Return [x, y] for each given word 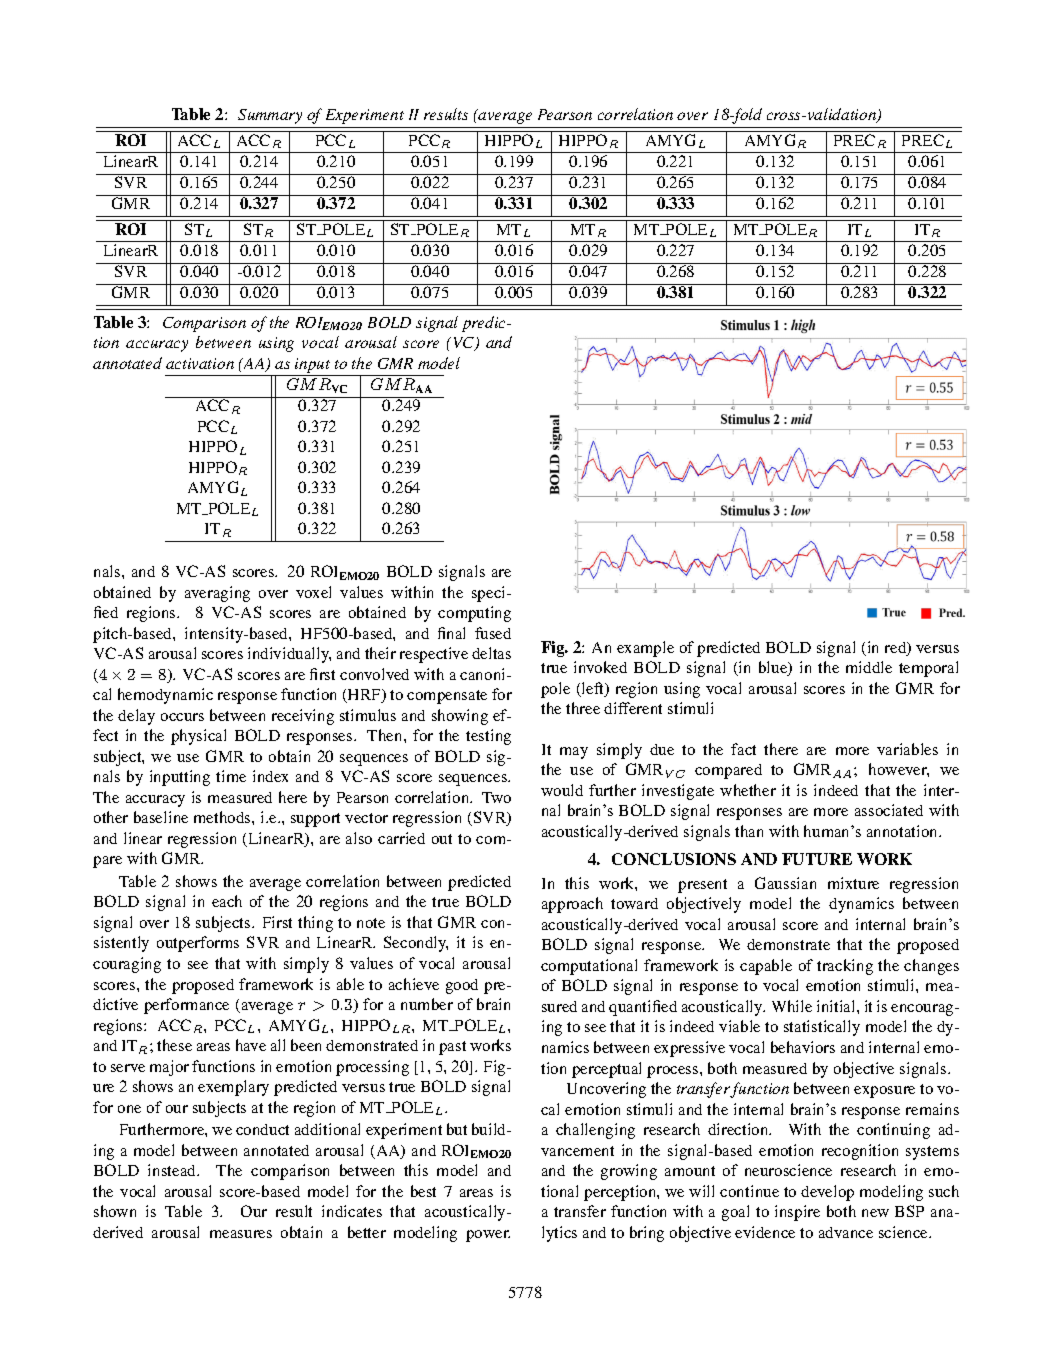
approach [572, 905]
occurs [182, 717]
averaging [217, 594]
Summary [270, 116]
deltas [491, 653]
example [645, 649]
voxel [313, 592]
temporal [928, 669]
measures [241, 1234]
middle [869, 667]
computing [474, 614]
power [488, 1236]
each [227, 901]
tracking [845, 967]
